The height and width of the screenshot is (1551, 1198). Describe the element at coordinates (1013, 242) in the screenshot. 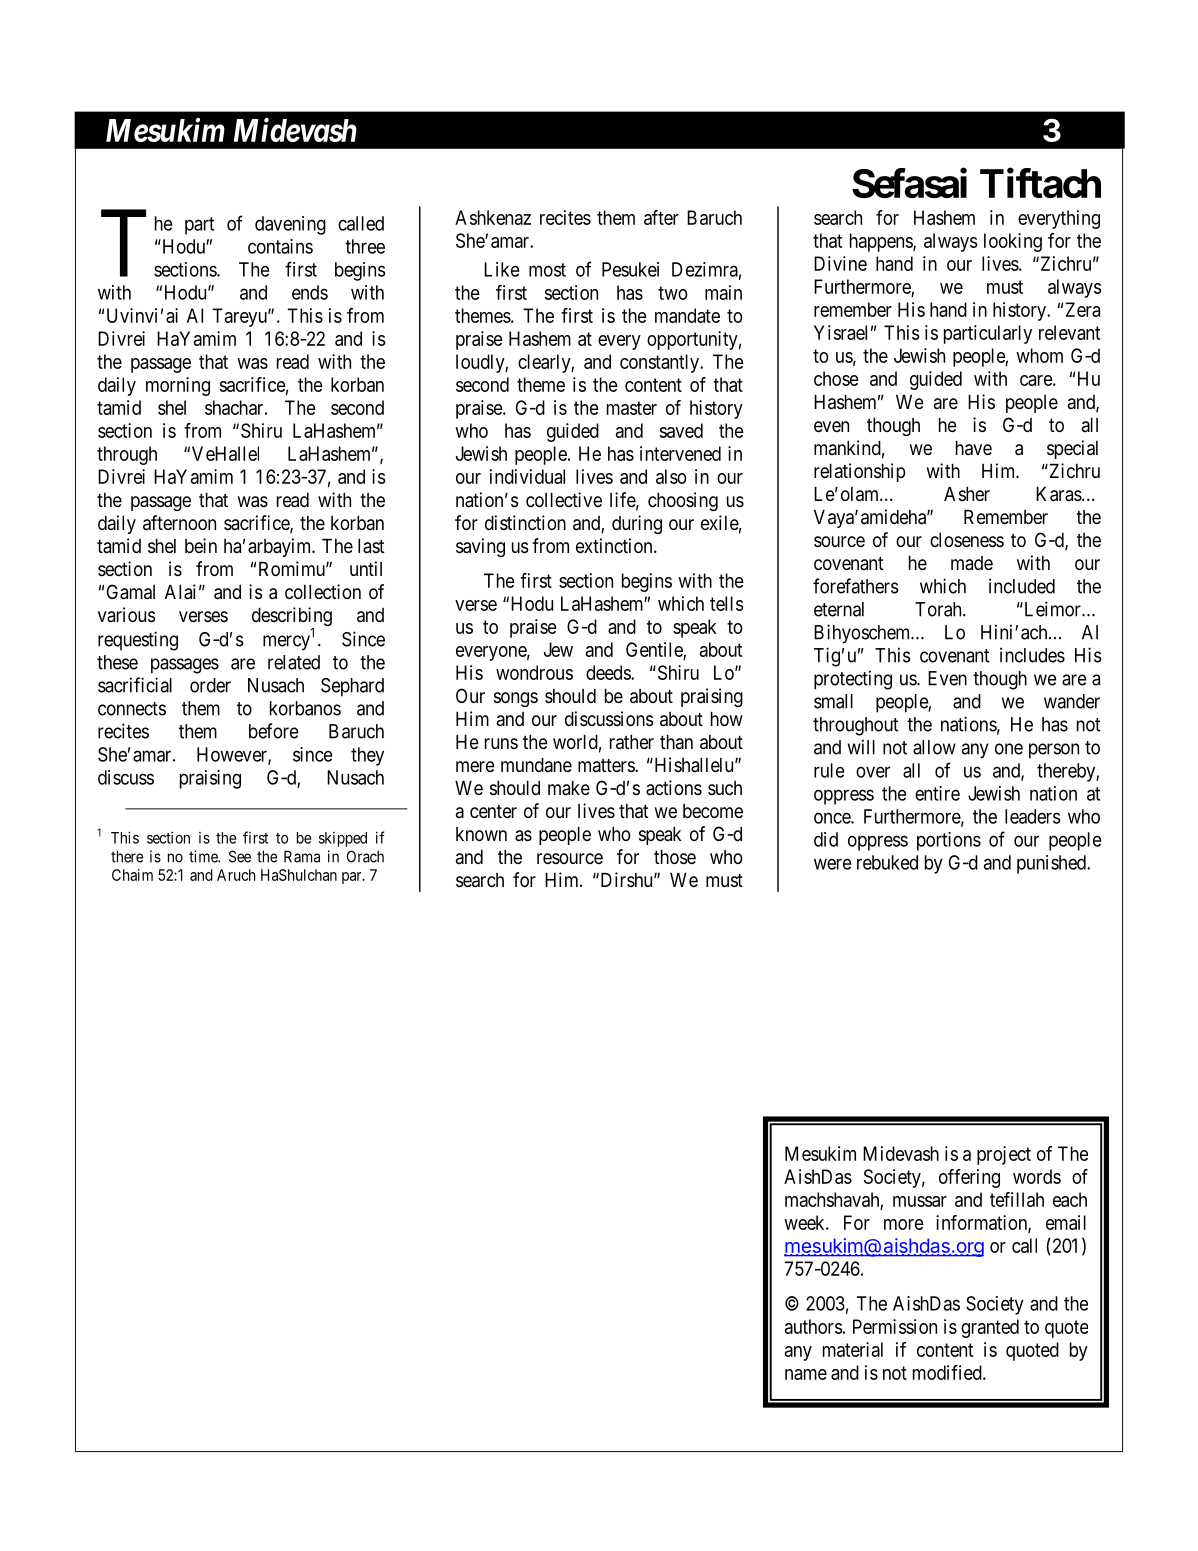

I see `looking` at that location.
